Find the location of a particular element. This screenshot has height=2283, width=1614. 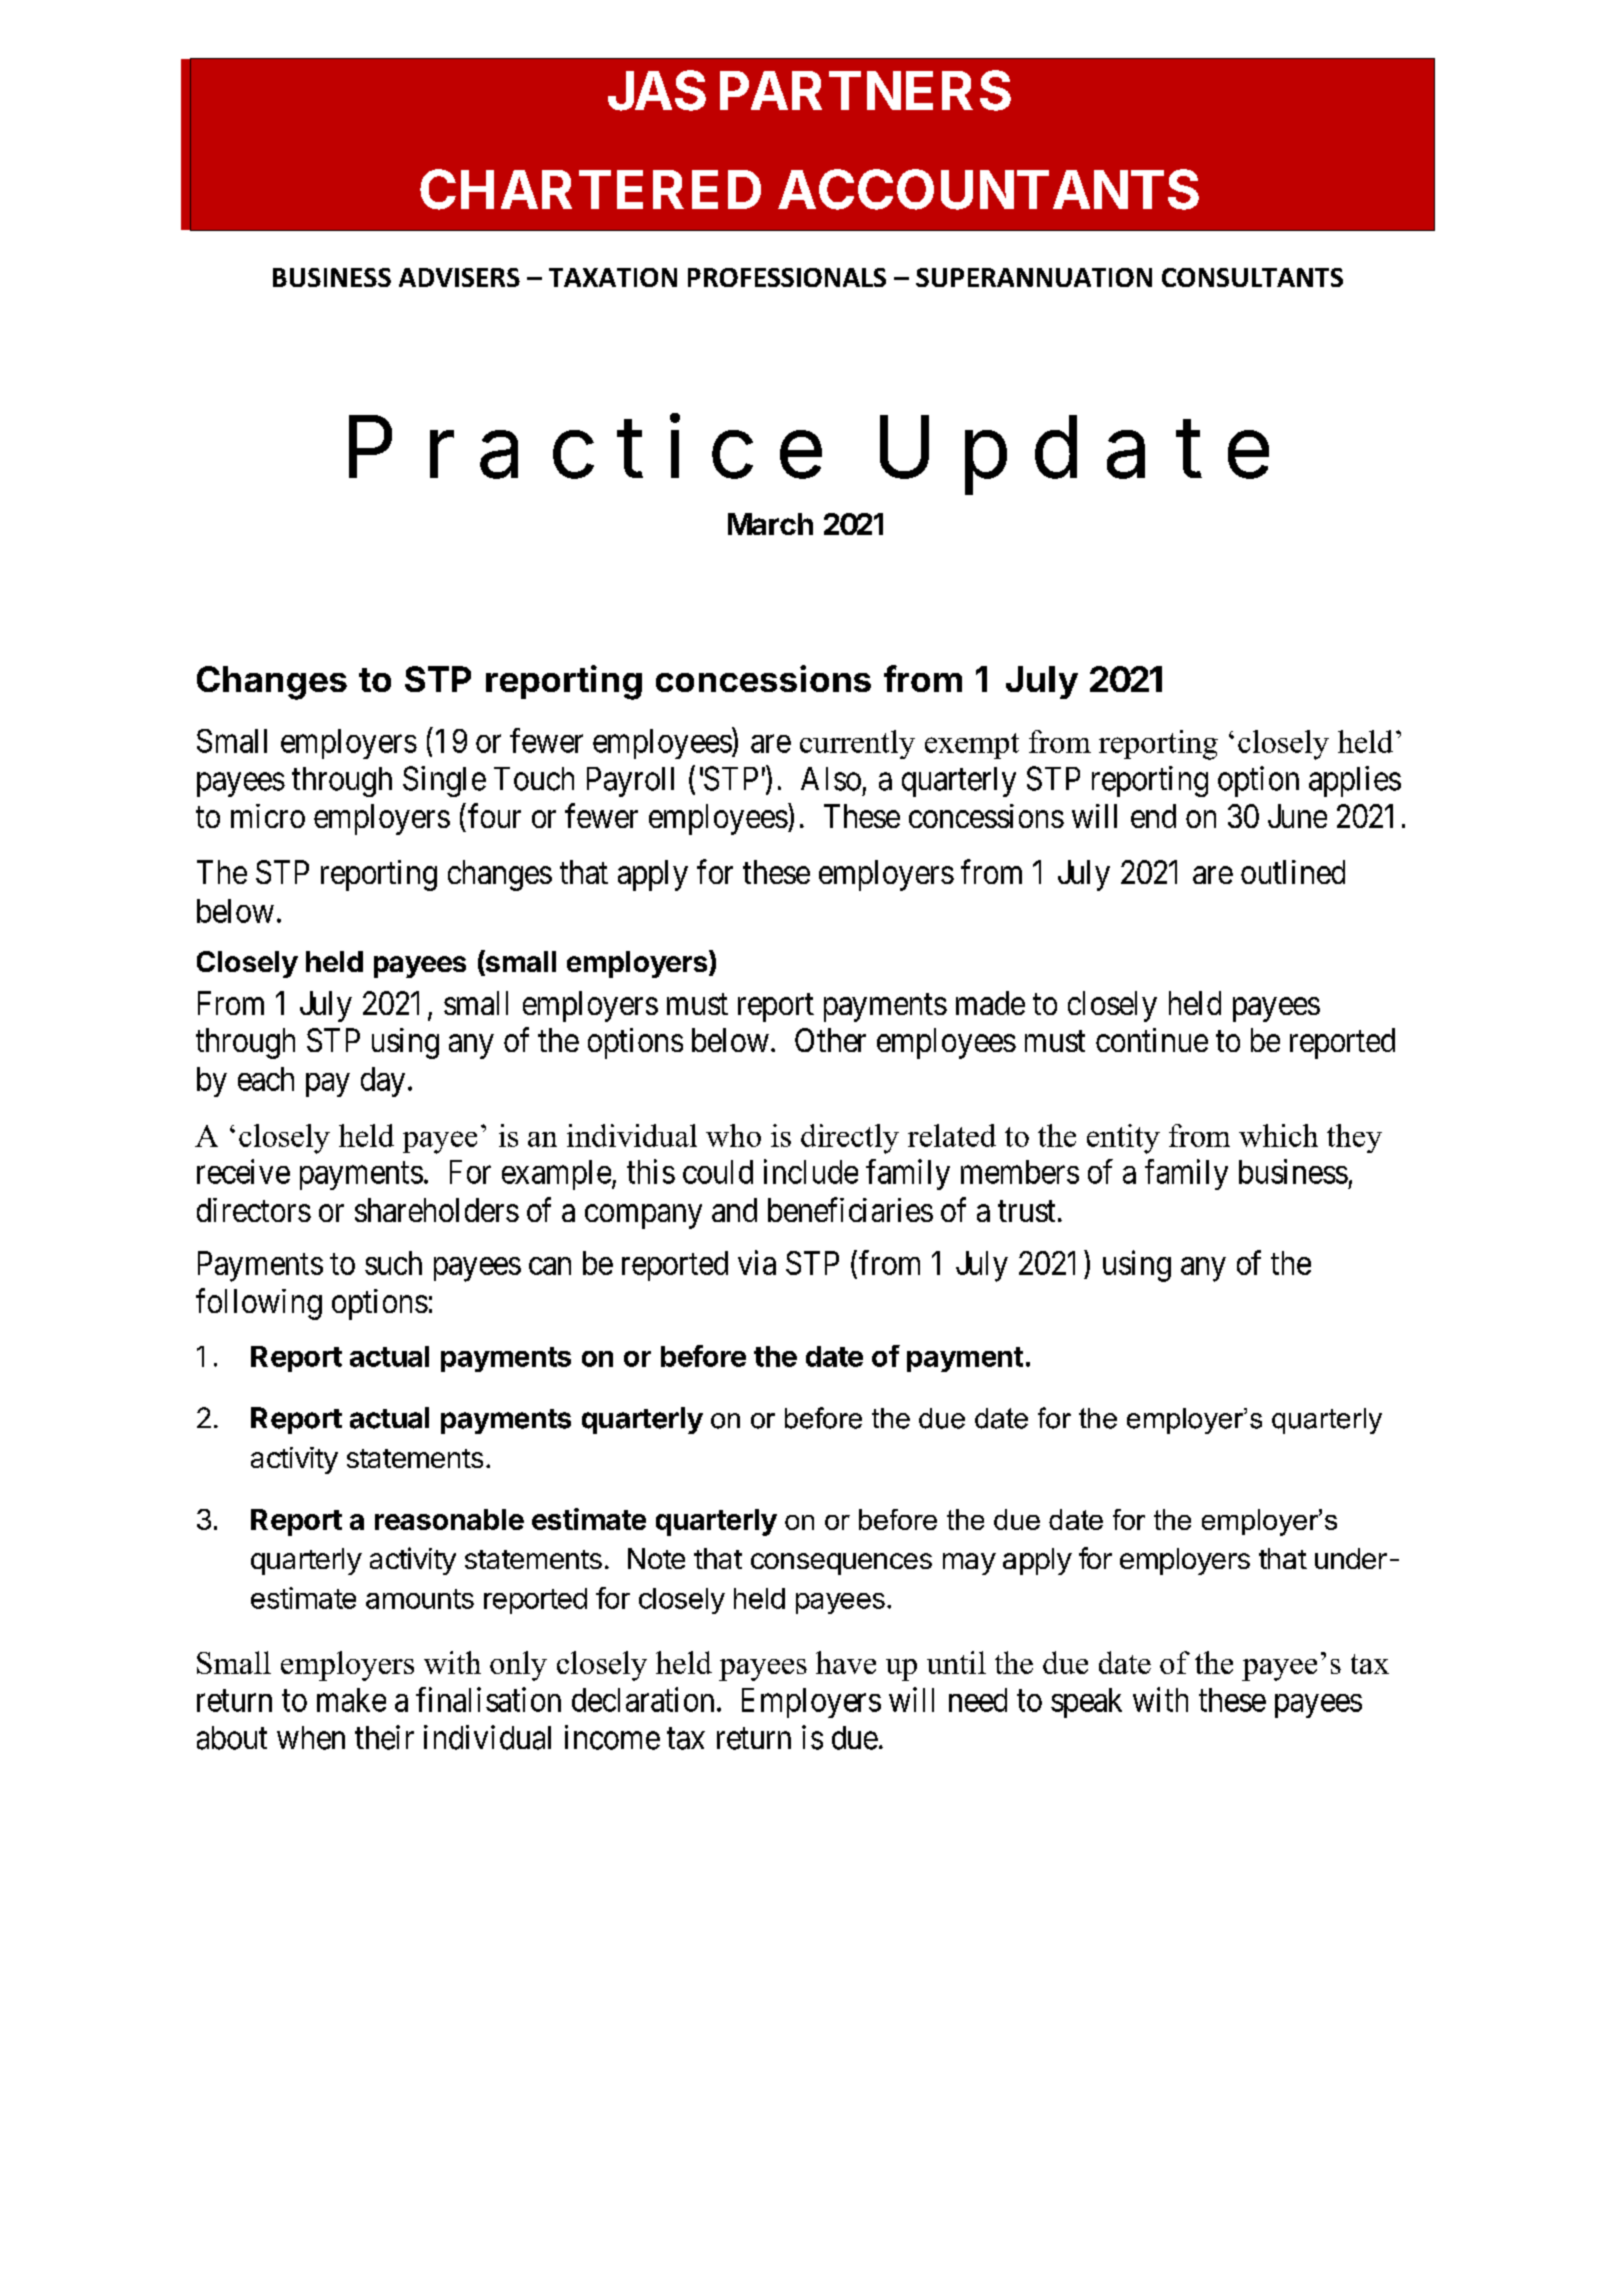

which is located at coordinates (1278, 1135).
